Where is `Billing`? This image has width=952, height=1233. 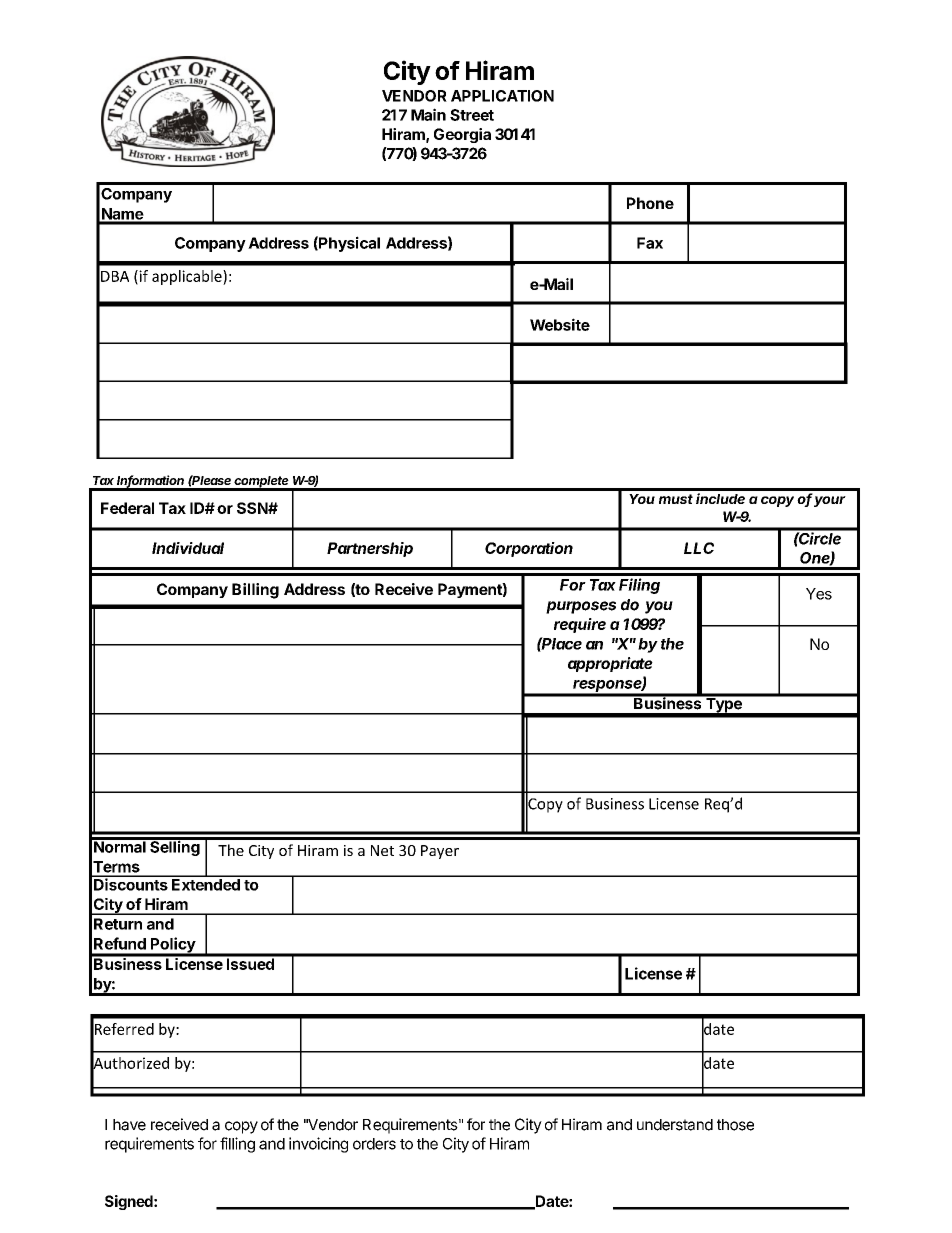
Billing is located at coordinates (255, 591).
